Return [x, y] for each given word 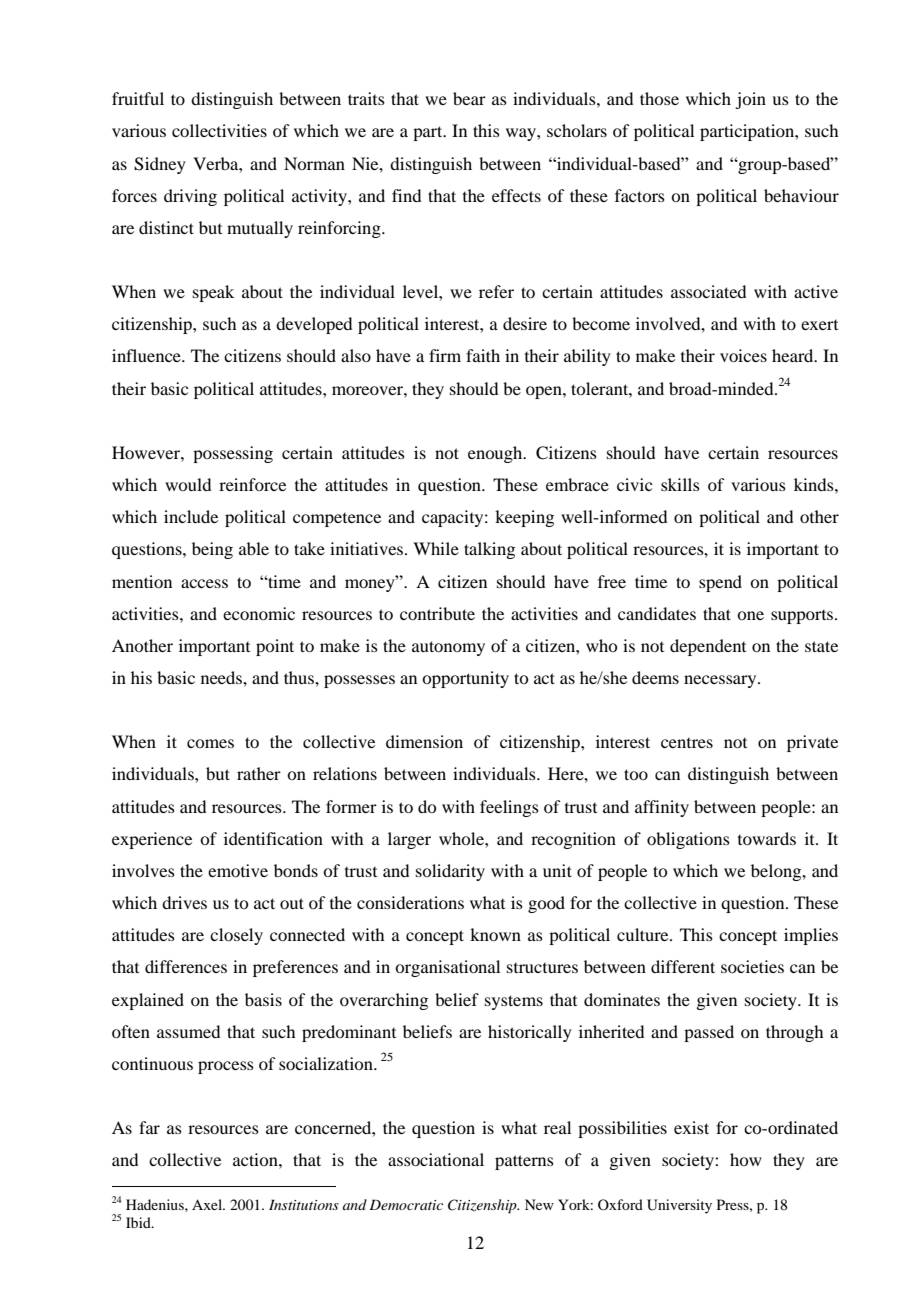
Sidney [160, 165]
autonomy [448, 648]
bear [469, 98]
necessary [721, 681]
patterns [524, 1162]
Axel [208, 1204]
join [750, 100]
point [275, 647]
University [679, 1206]
